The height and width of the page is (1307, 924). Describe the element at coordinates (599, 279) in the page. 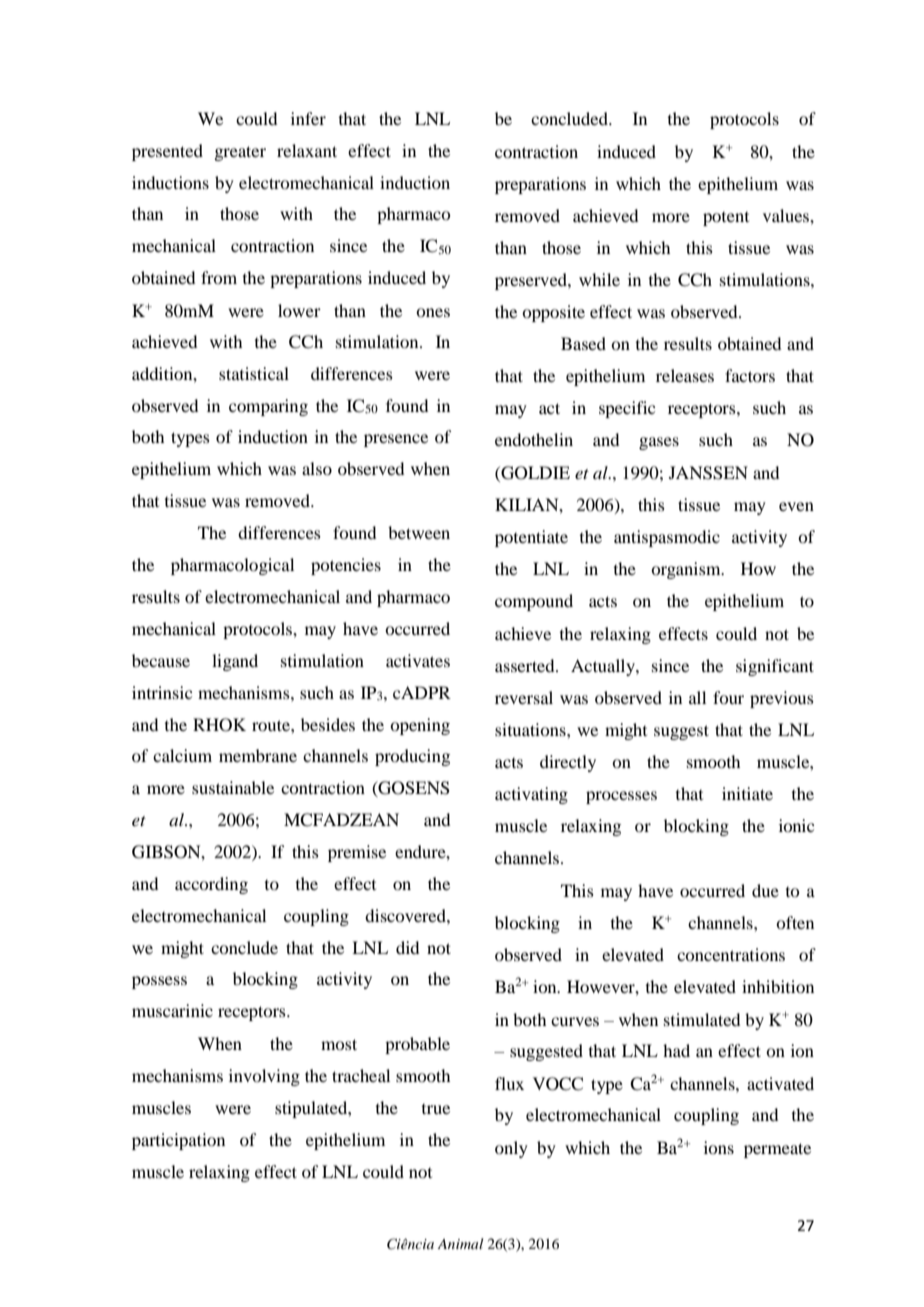

I see `while` at that location.
